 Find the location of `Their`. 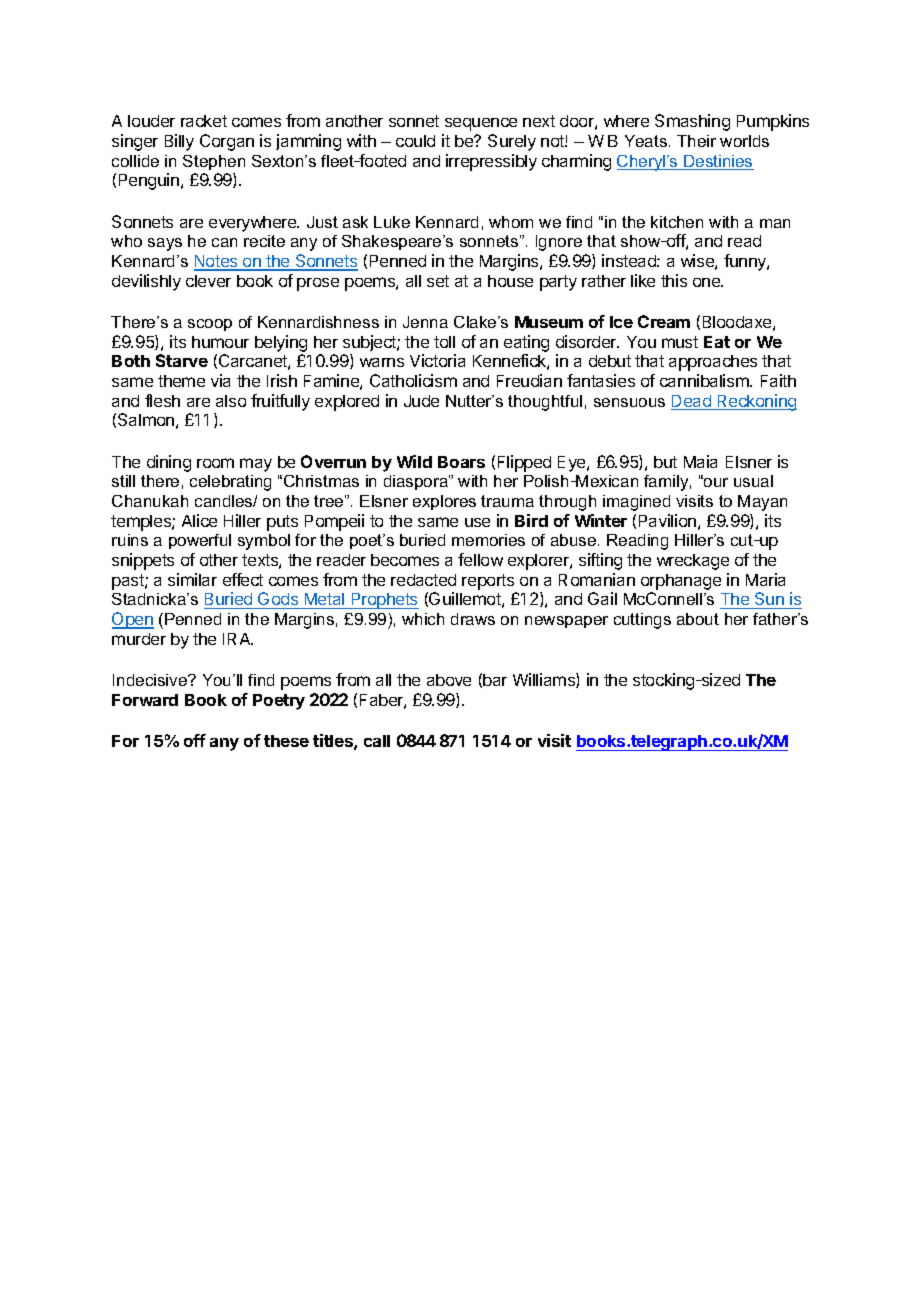

Their is located at coordinates (696, 141).
